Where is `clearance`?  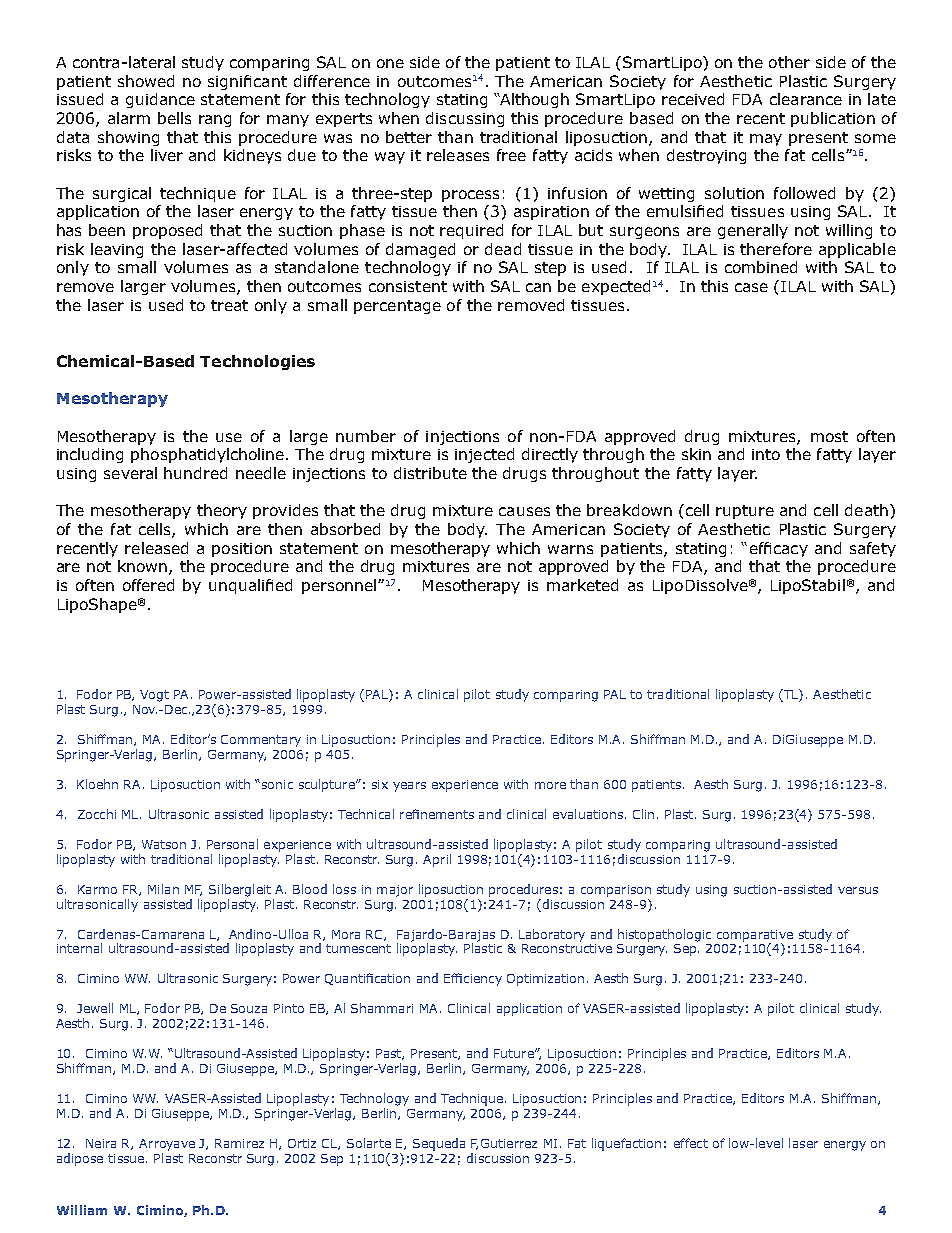
clearance is located at coordinates (806, 99).
